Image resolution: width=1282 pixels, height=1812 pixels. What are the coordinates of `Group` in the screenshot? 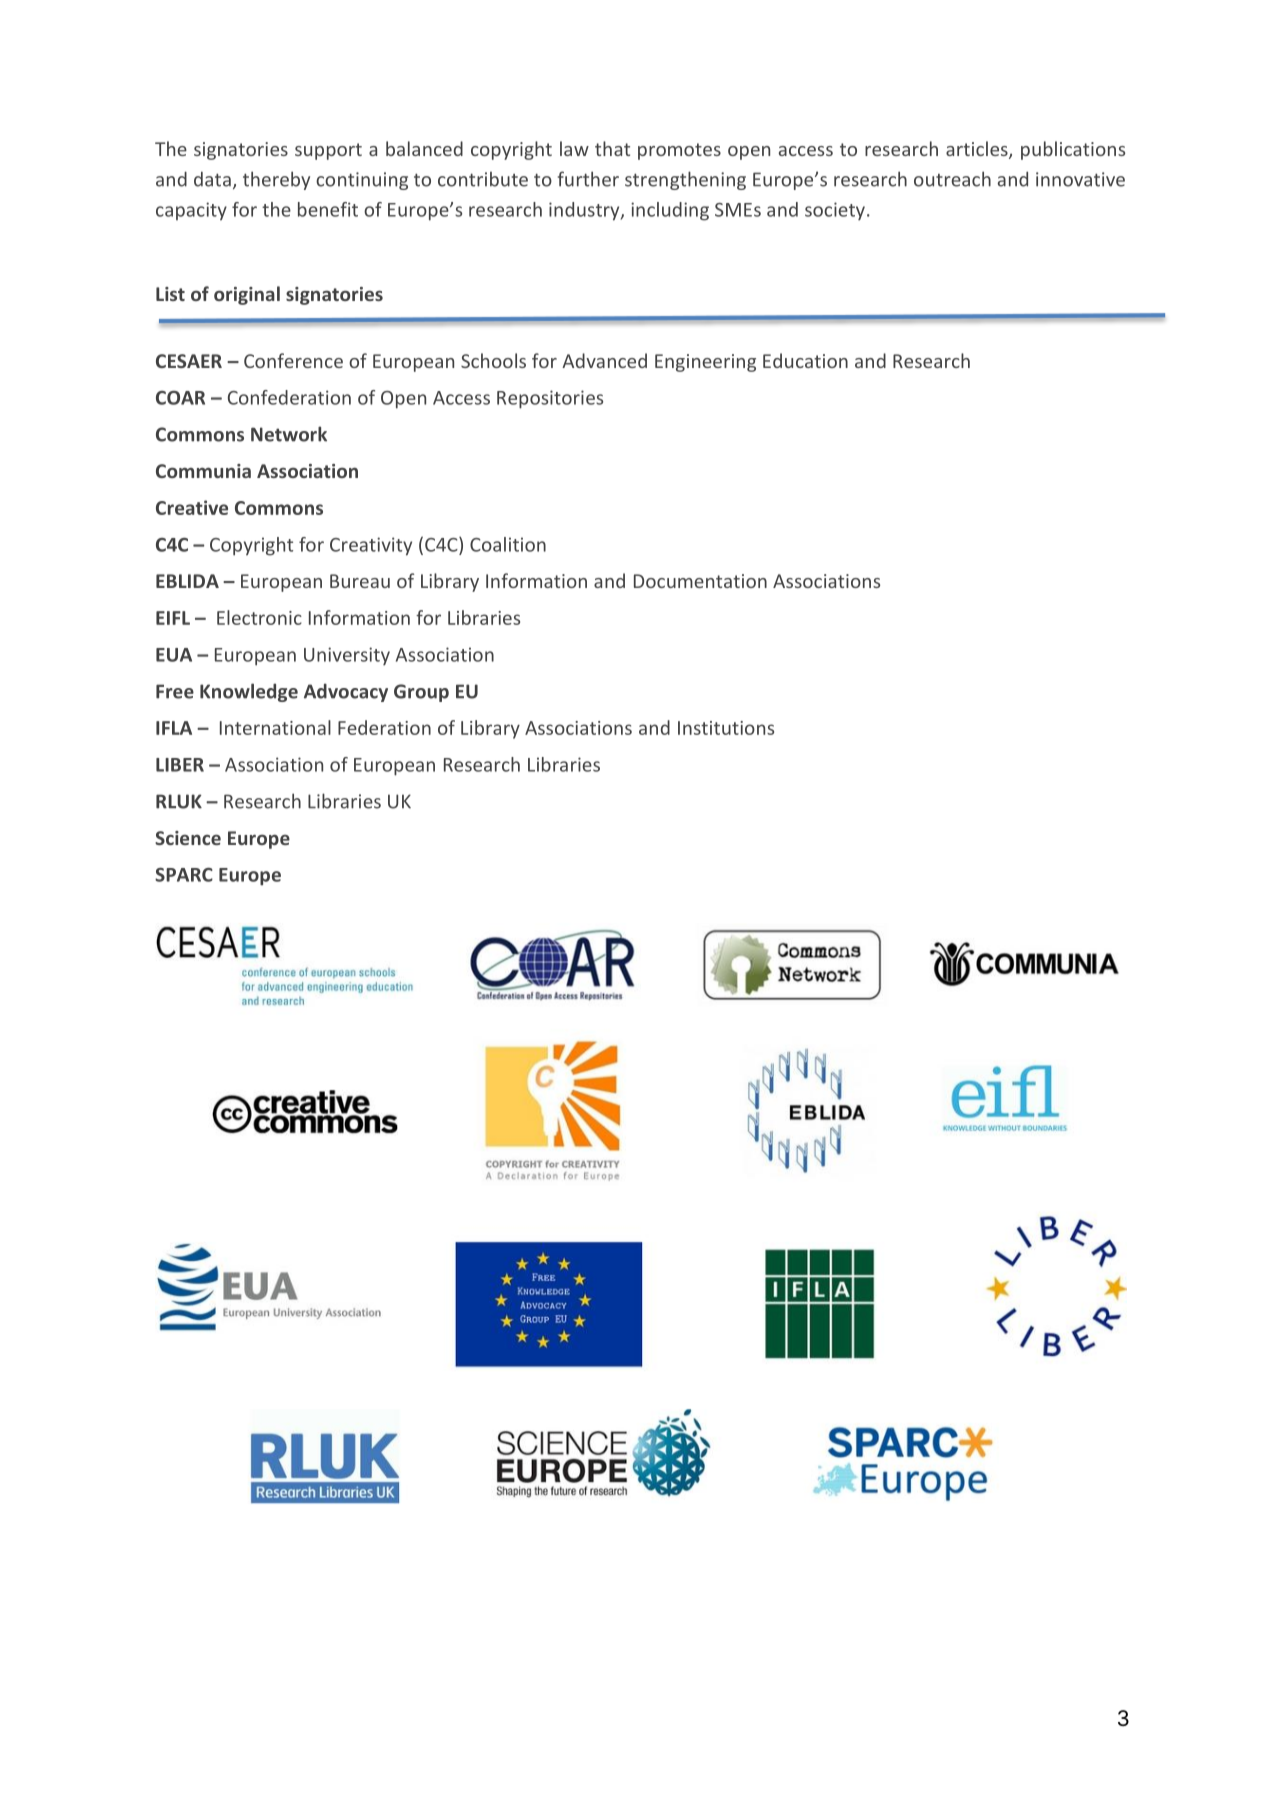 It's located at (421, 693).
